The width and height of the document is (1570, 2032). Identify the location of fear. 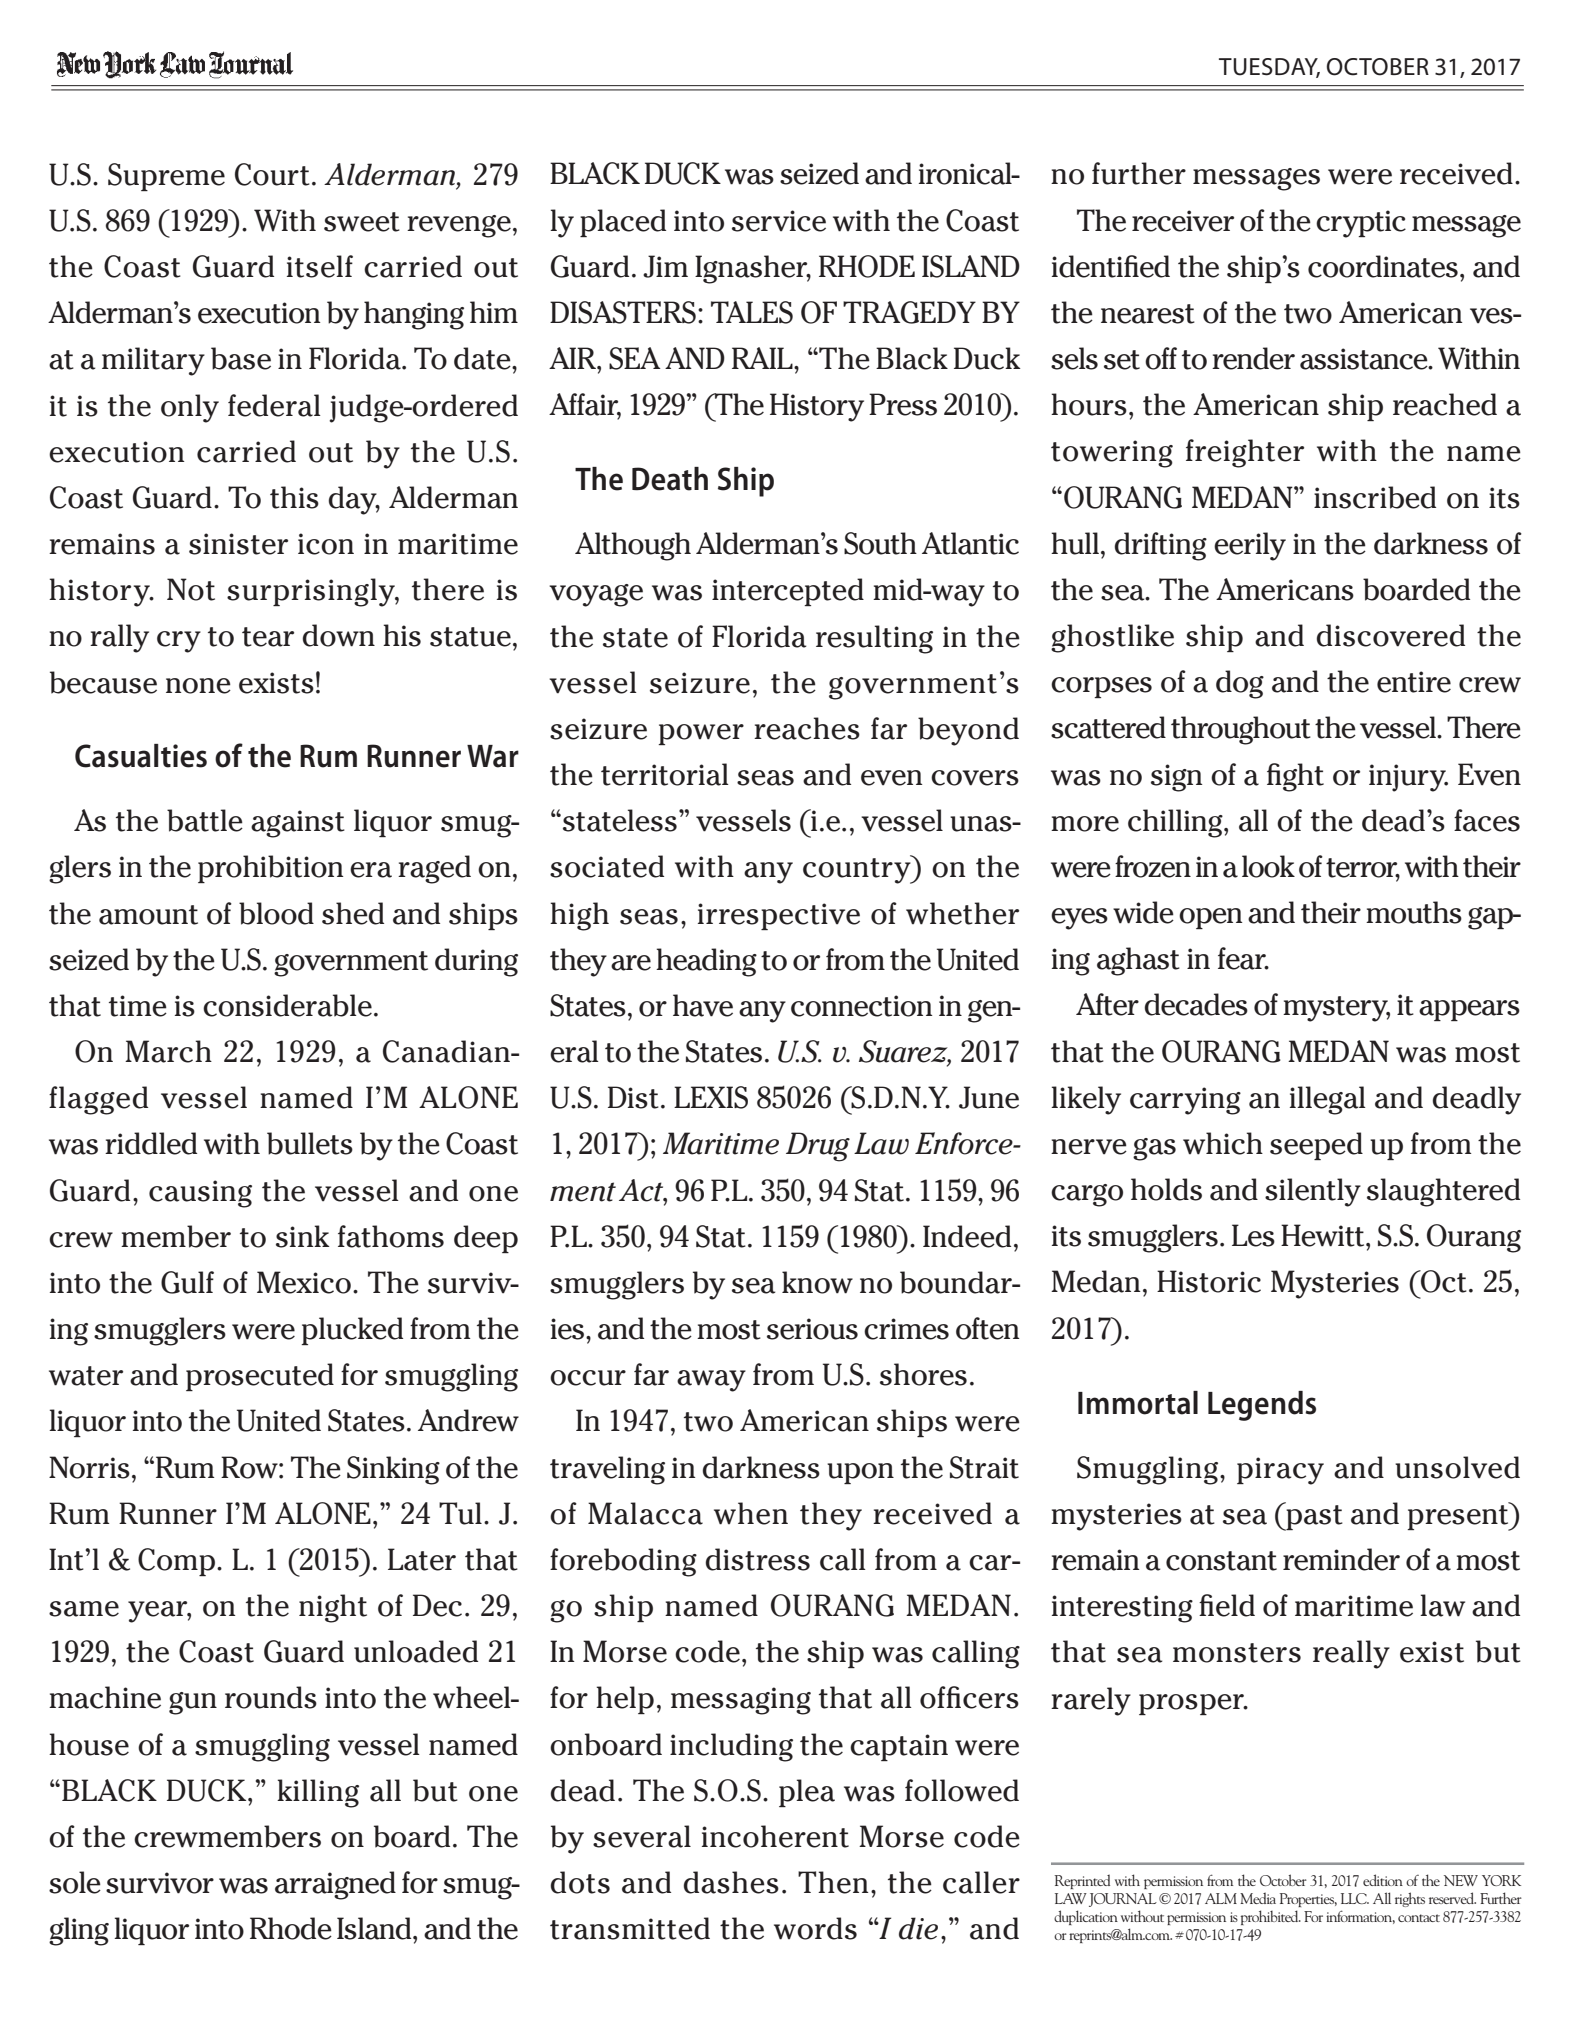
(1243, 958).
